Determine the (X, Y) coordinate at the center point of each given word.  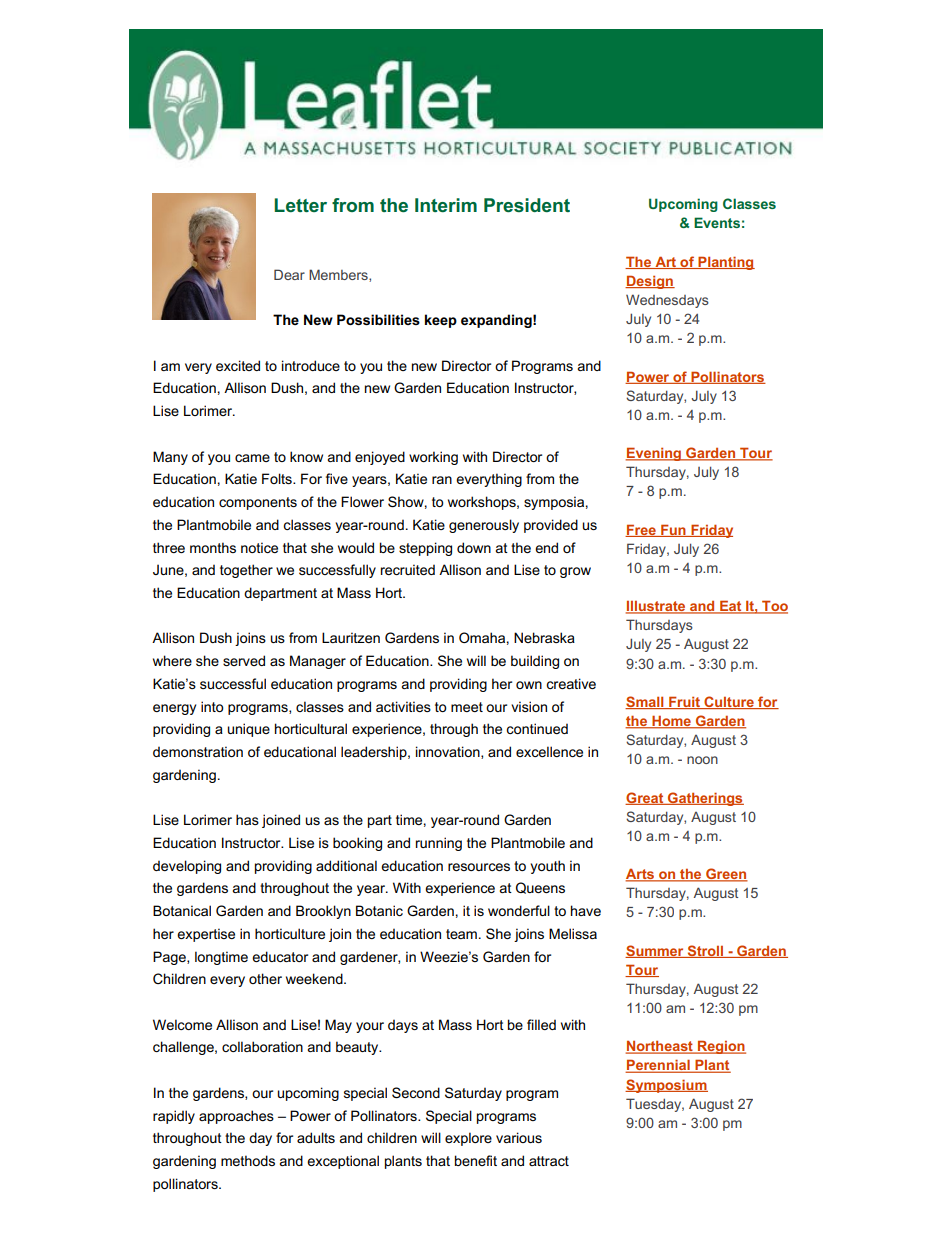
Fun (673, 530)
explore (468, 1139)
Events (717, 222)
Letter (300, 205)
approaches (236, 1117)
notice (259, 547)
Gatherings (705, 799)
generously (484, 526)
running (439, 844)
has (247, 819)
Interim (446, 205)
